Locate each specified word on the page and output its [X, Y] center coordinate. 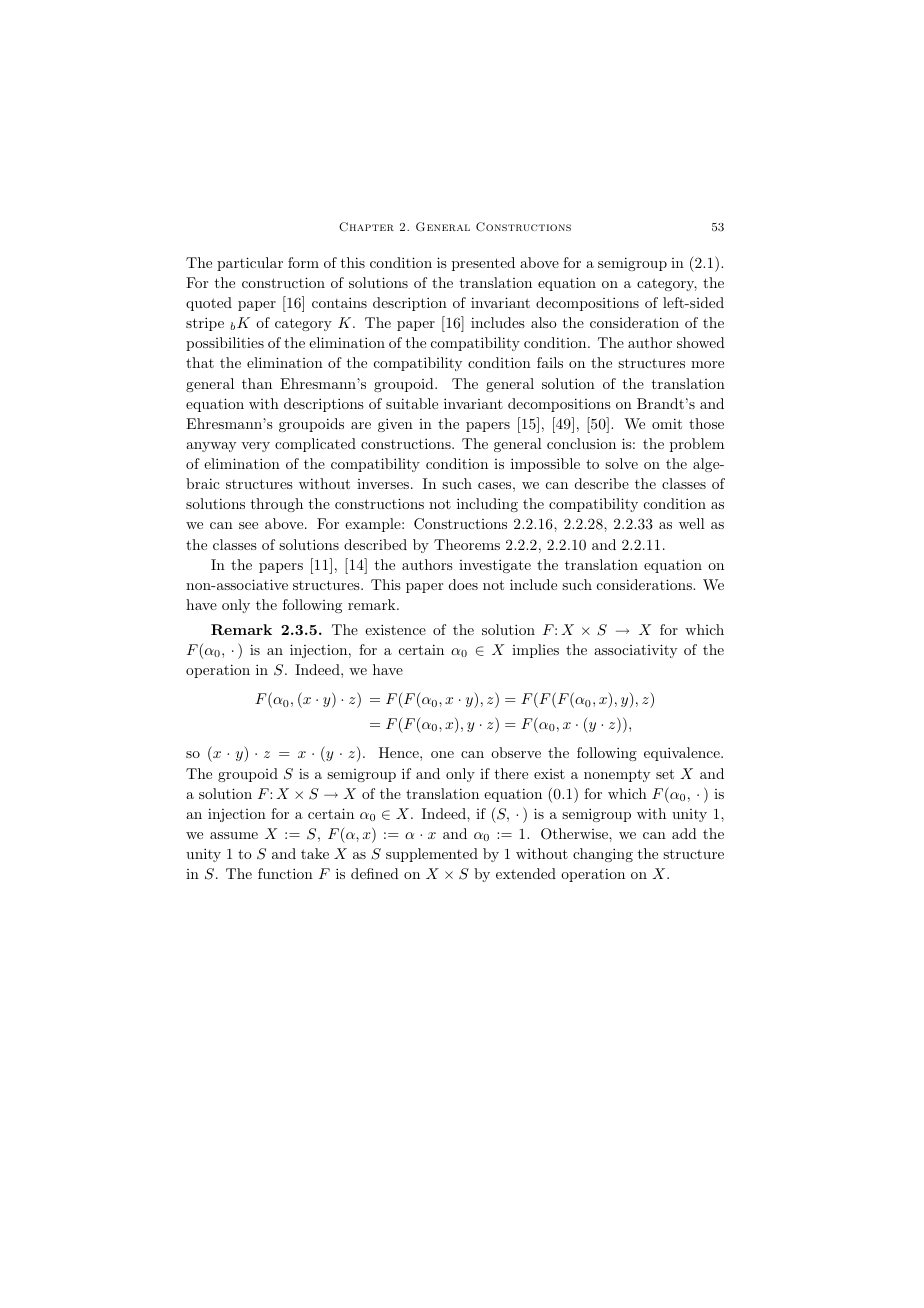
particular [250, 264]
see [248, 525]
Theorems [467, 544]
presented [483, 264]
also [544, 322]
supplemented [432, 855]
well [692, 523]
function [285, 873]
